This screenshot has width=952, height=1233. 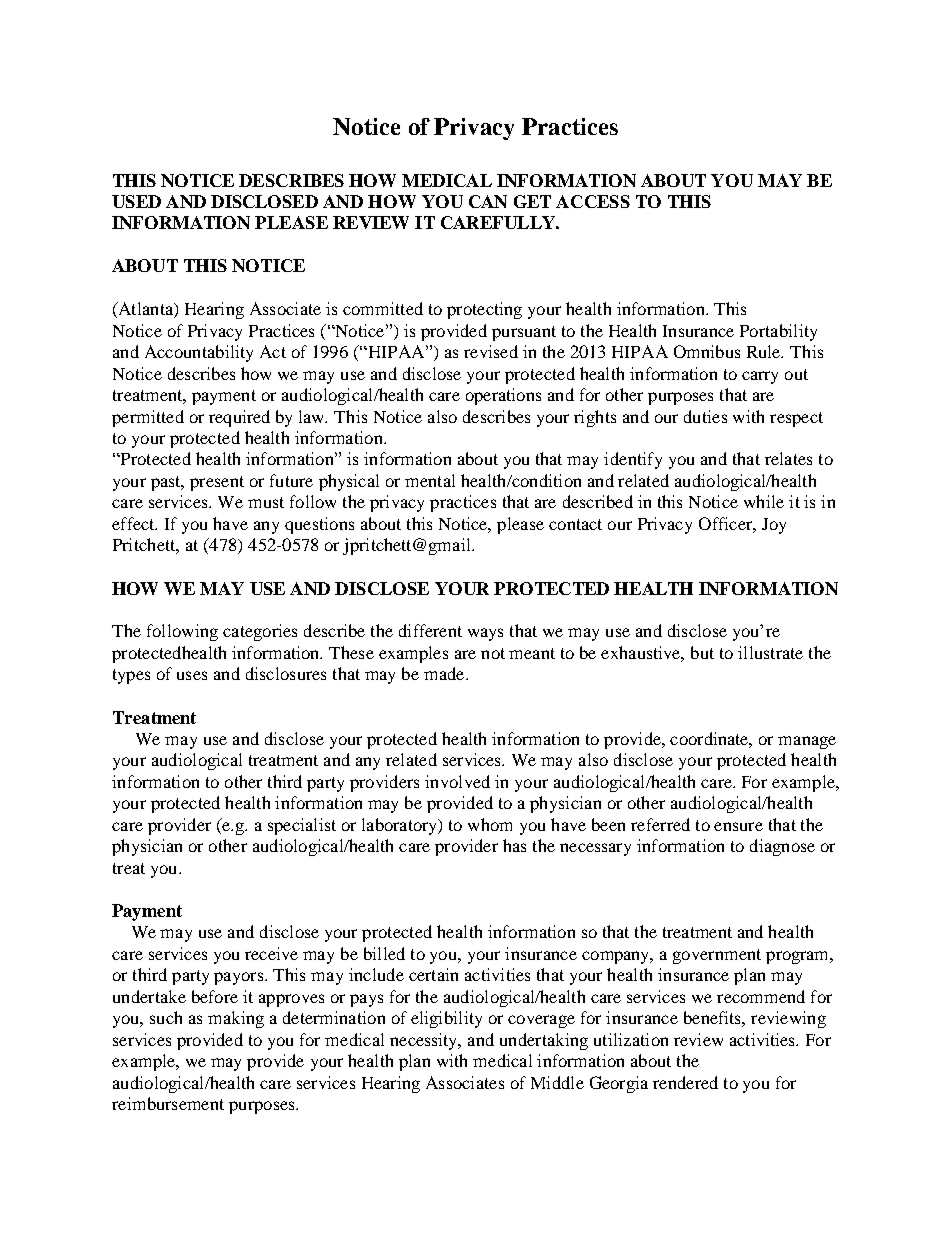 I want to click on ways, so click(x=485, y=634).
